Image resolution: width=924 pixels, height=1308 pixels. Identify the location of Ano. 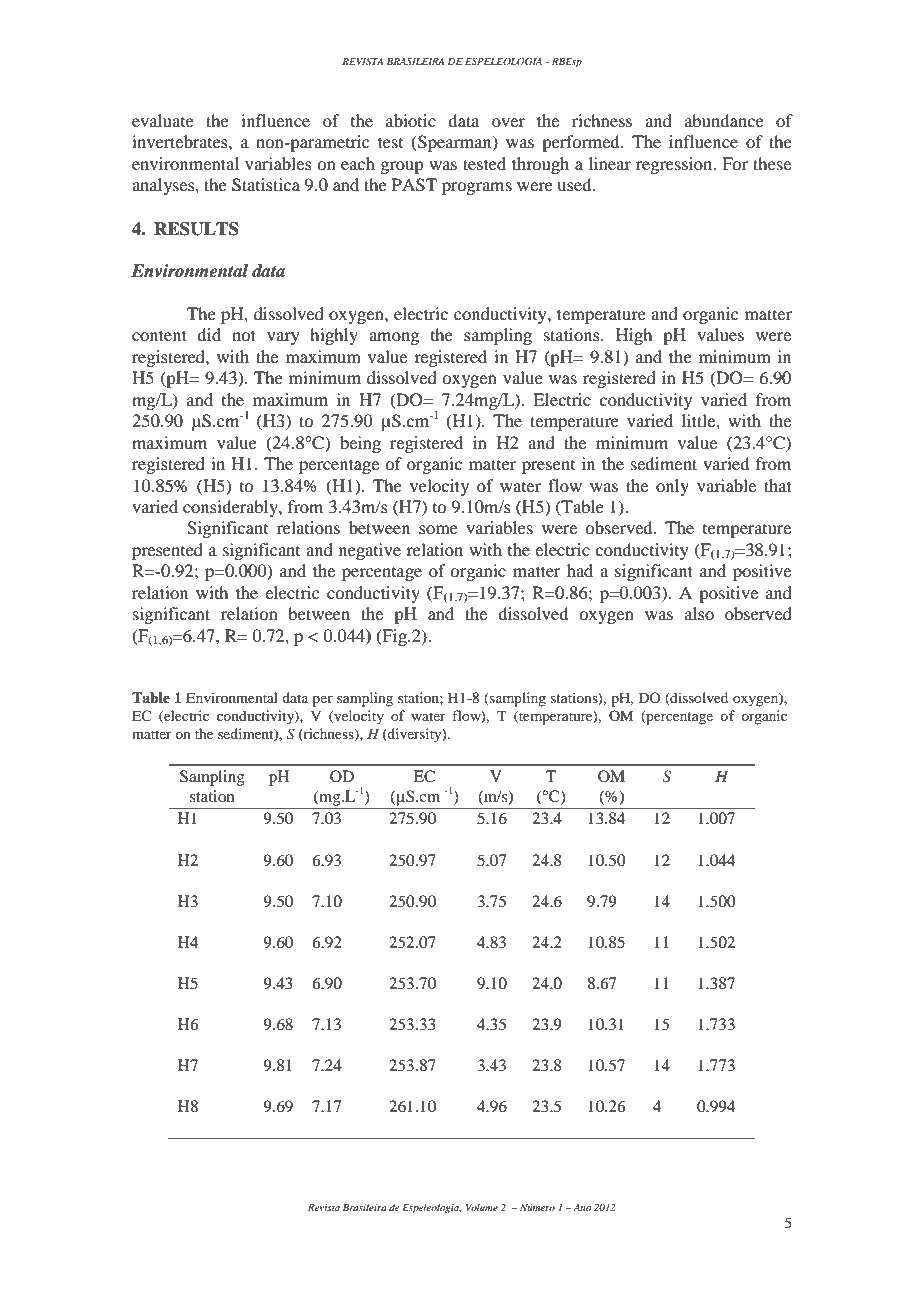
(582, 1207).
